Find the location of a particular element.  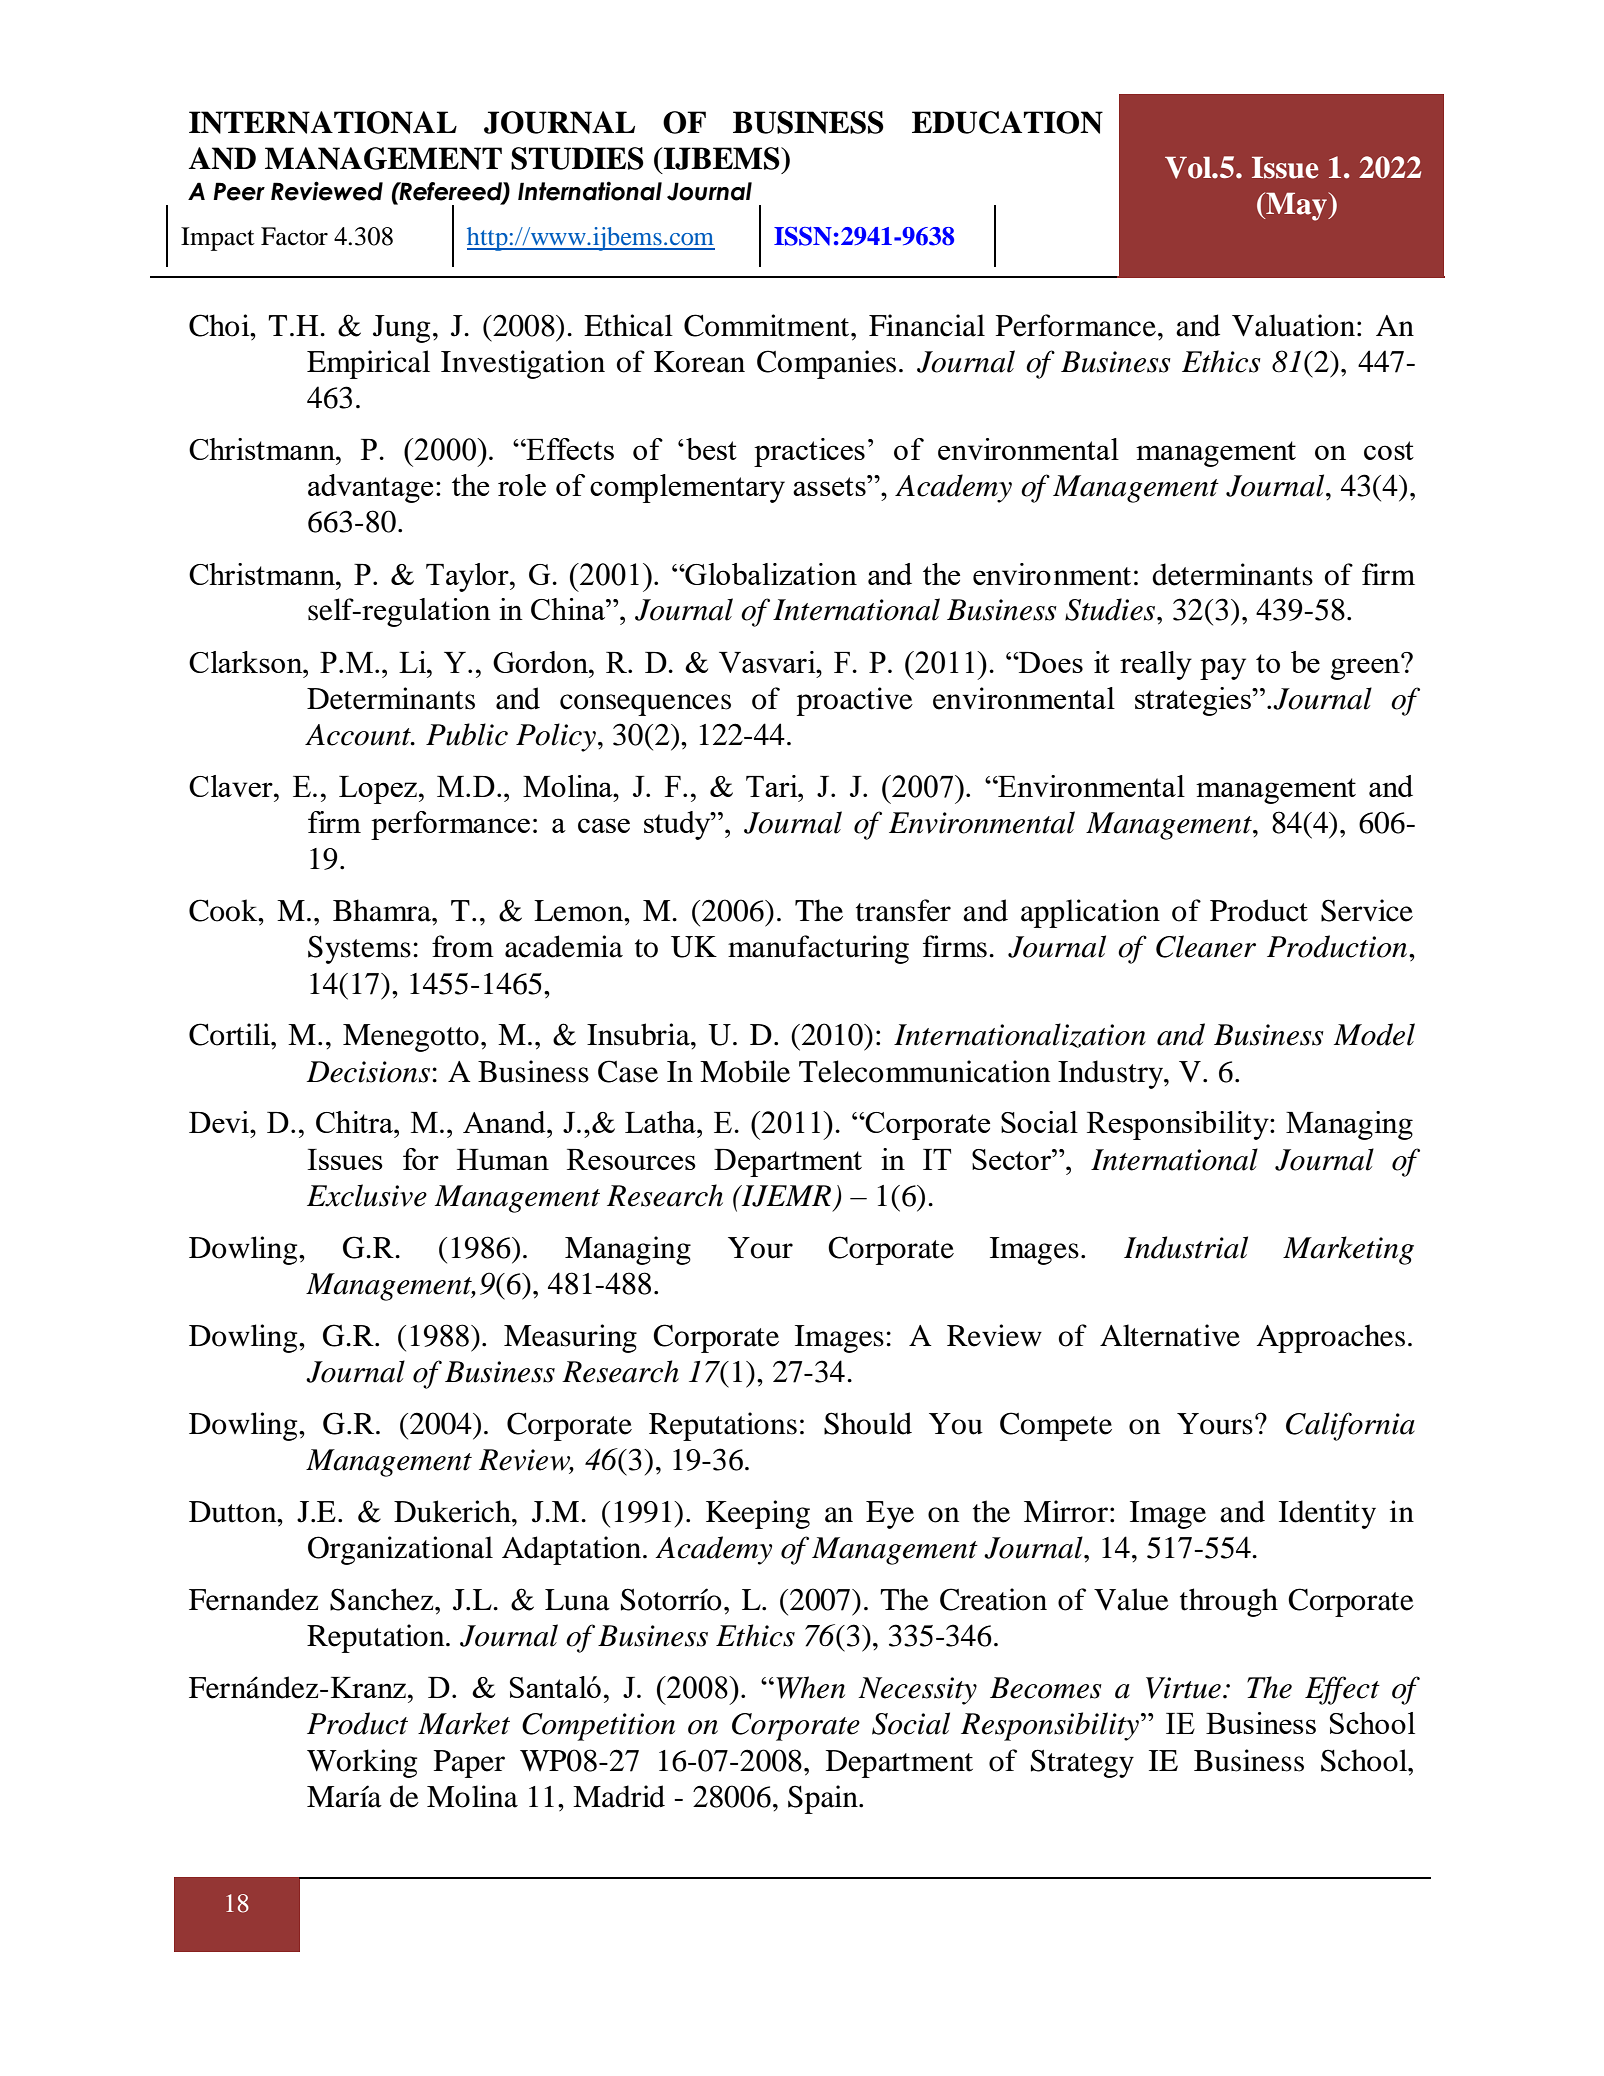

Public is located at coordinates (467, 734).
